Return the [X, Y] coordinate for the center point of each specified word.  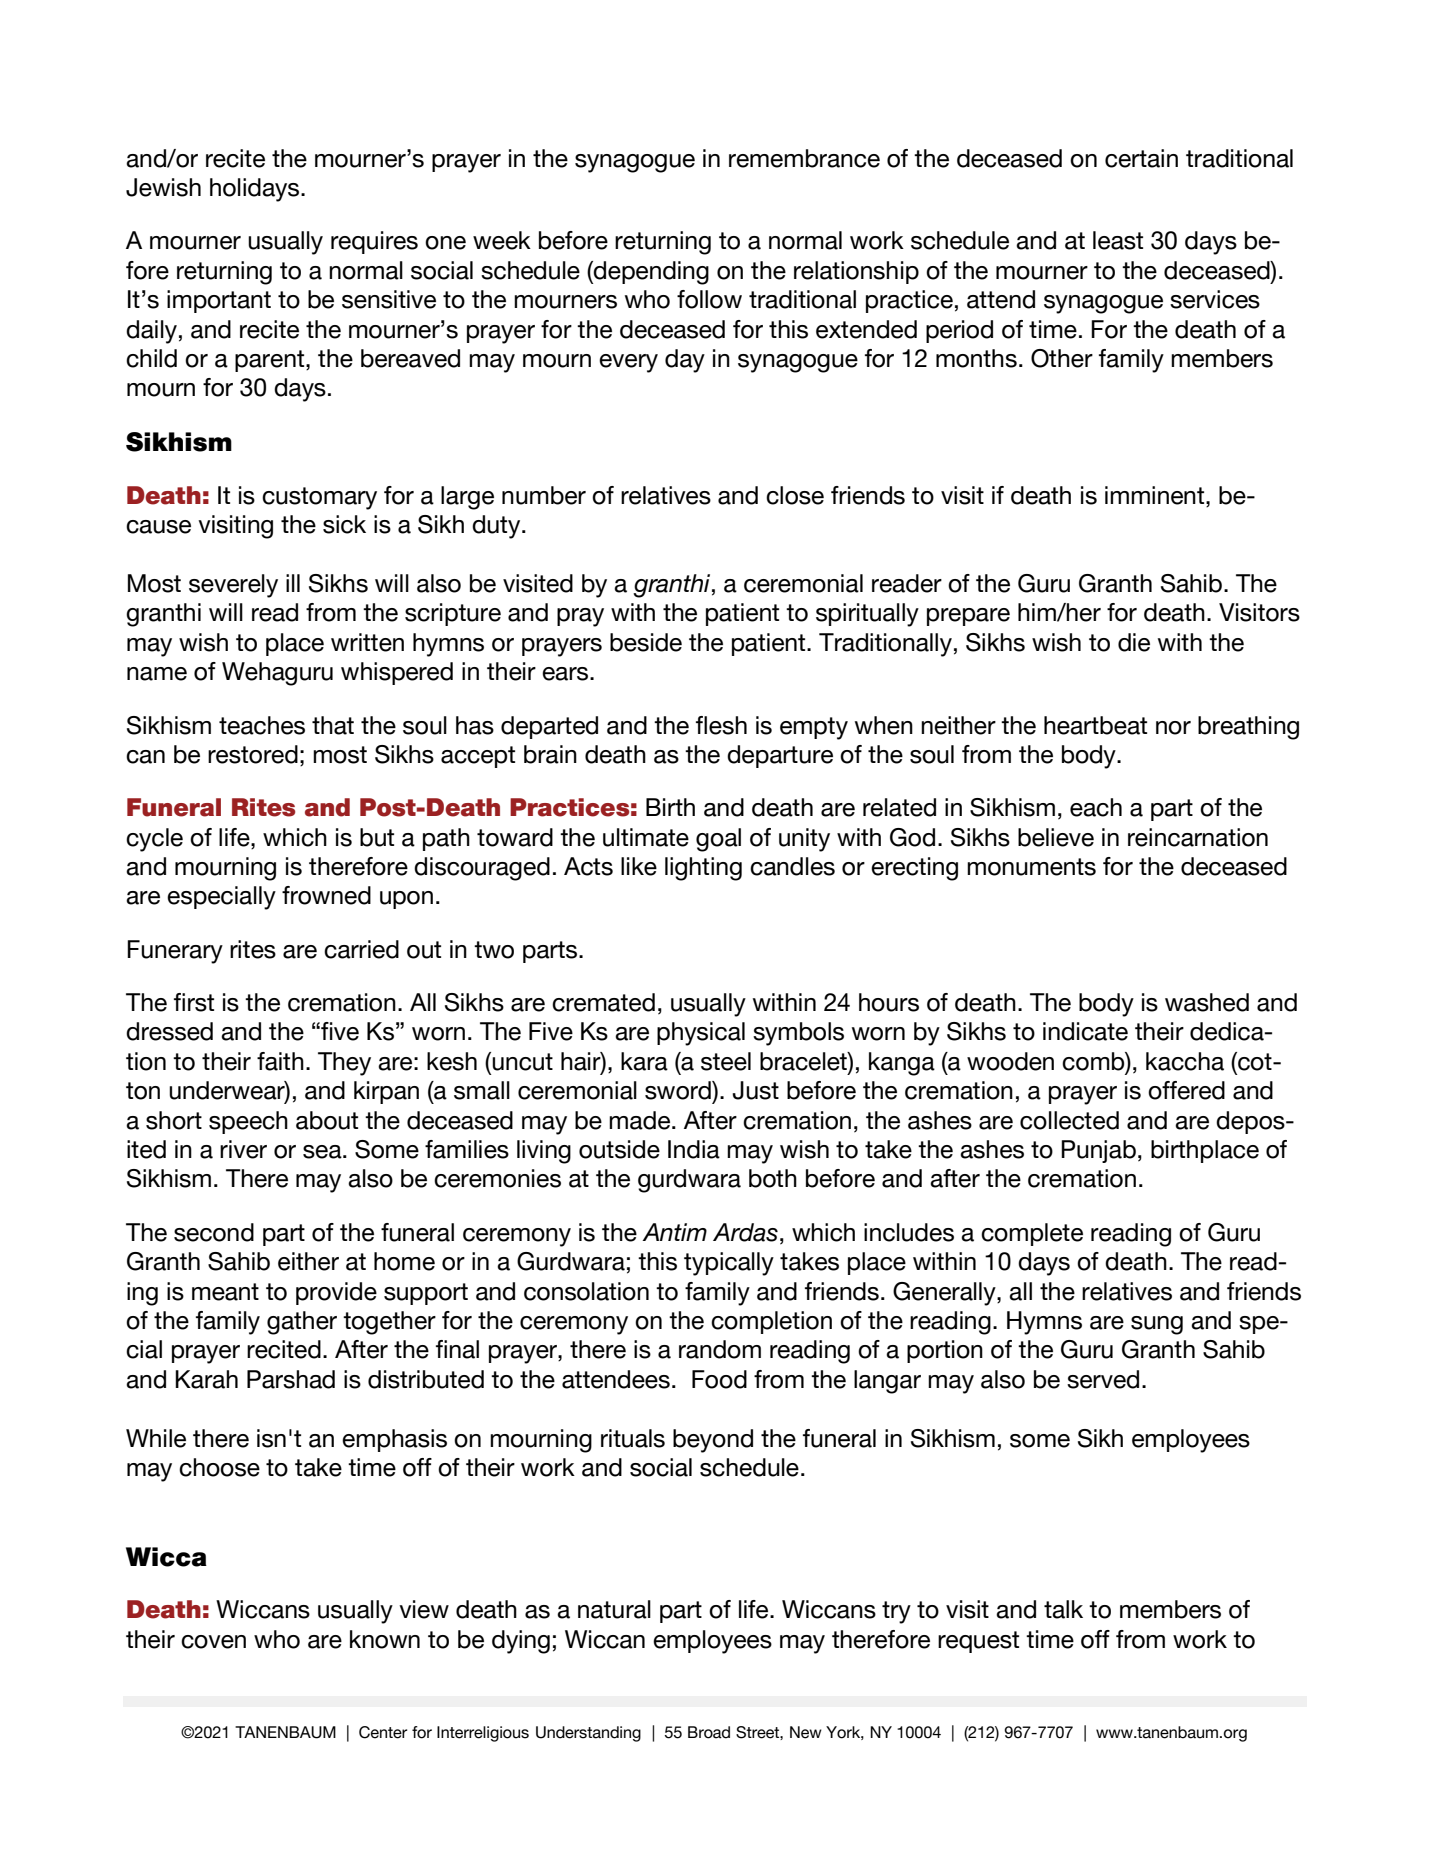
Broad [709, 1732]
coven [213, 1642]
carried [361, 949]
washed [1207, 1002]
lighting [703, 869]
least [1118, 240]
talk [1063, 1609]
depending [650, 273]
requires [374, 242]
